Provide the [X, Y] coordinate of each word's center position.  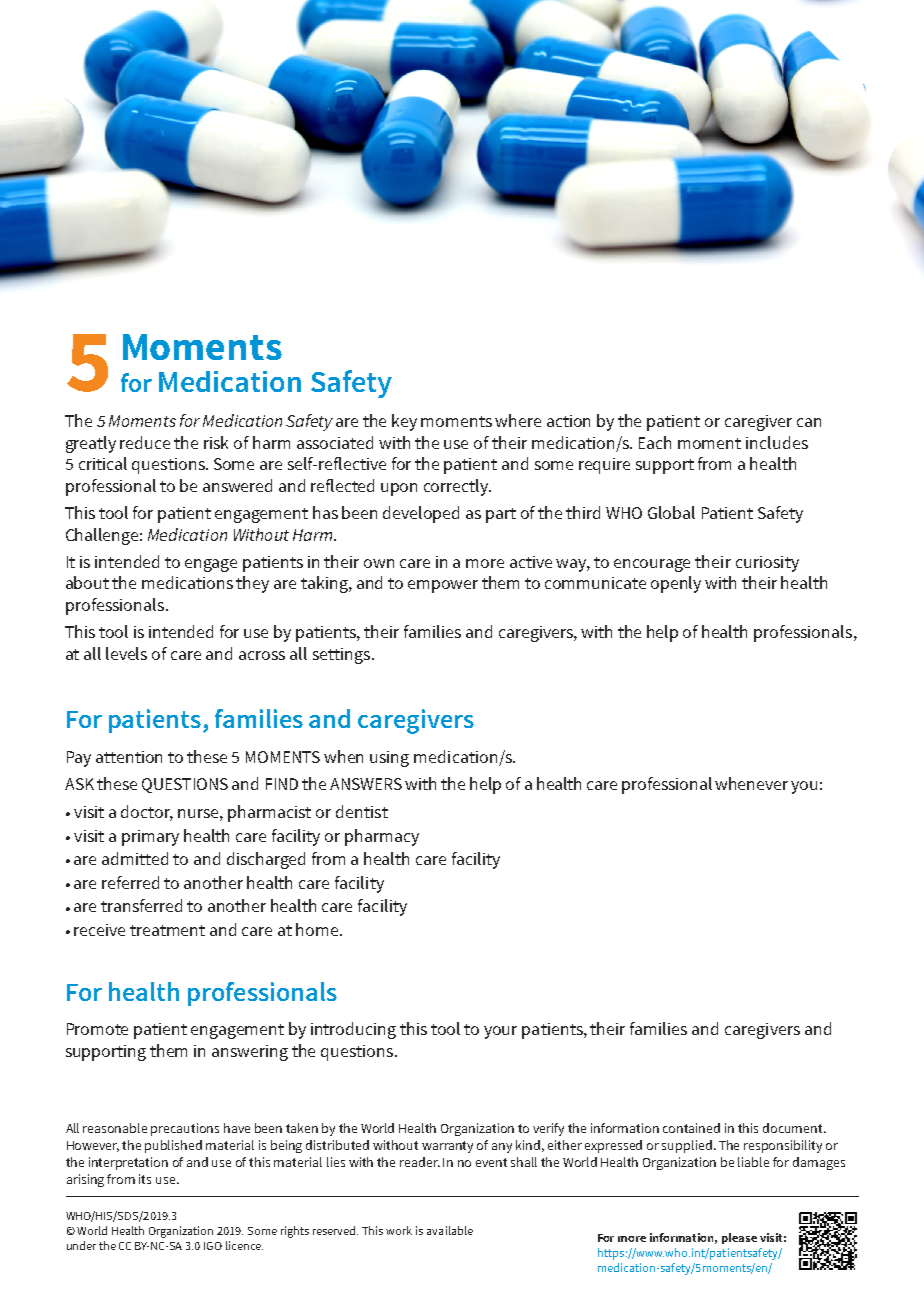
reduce [145, 442]
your [500, 1032]
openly [676, 584]
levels [126, 653]
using [389, 759]
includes [777, 442]
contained [691, 1128]
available [450, 1230]
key [404, 422]
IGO [213, 1246]
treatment [167, 930]
